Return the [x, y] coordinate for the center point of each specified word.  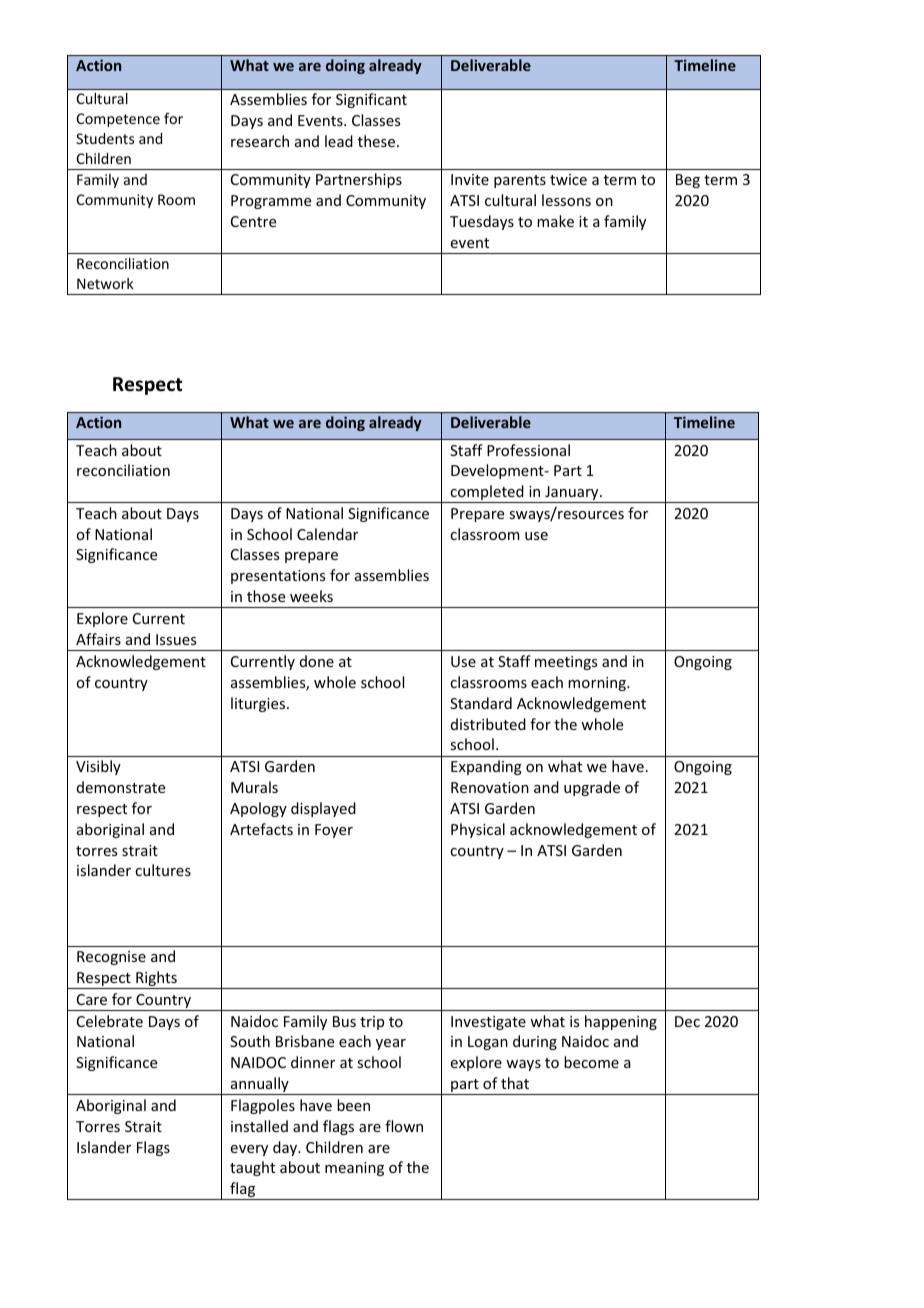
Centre [253, 221]
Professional [528, 450]
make [555, 221]
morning [598, 684]
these [378, 141]
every [249, 1150]
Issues [176, 639]
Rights [156, 980]
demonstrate [121, 787]
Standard [481, 703]
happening [621, 1022]
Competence [118, 120]
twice [568, 179]
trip [372, 1023]
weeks [311, 596]
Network [105, 283]
